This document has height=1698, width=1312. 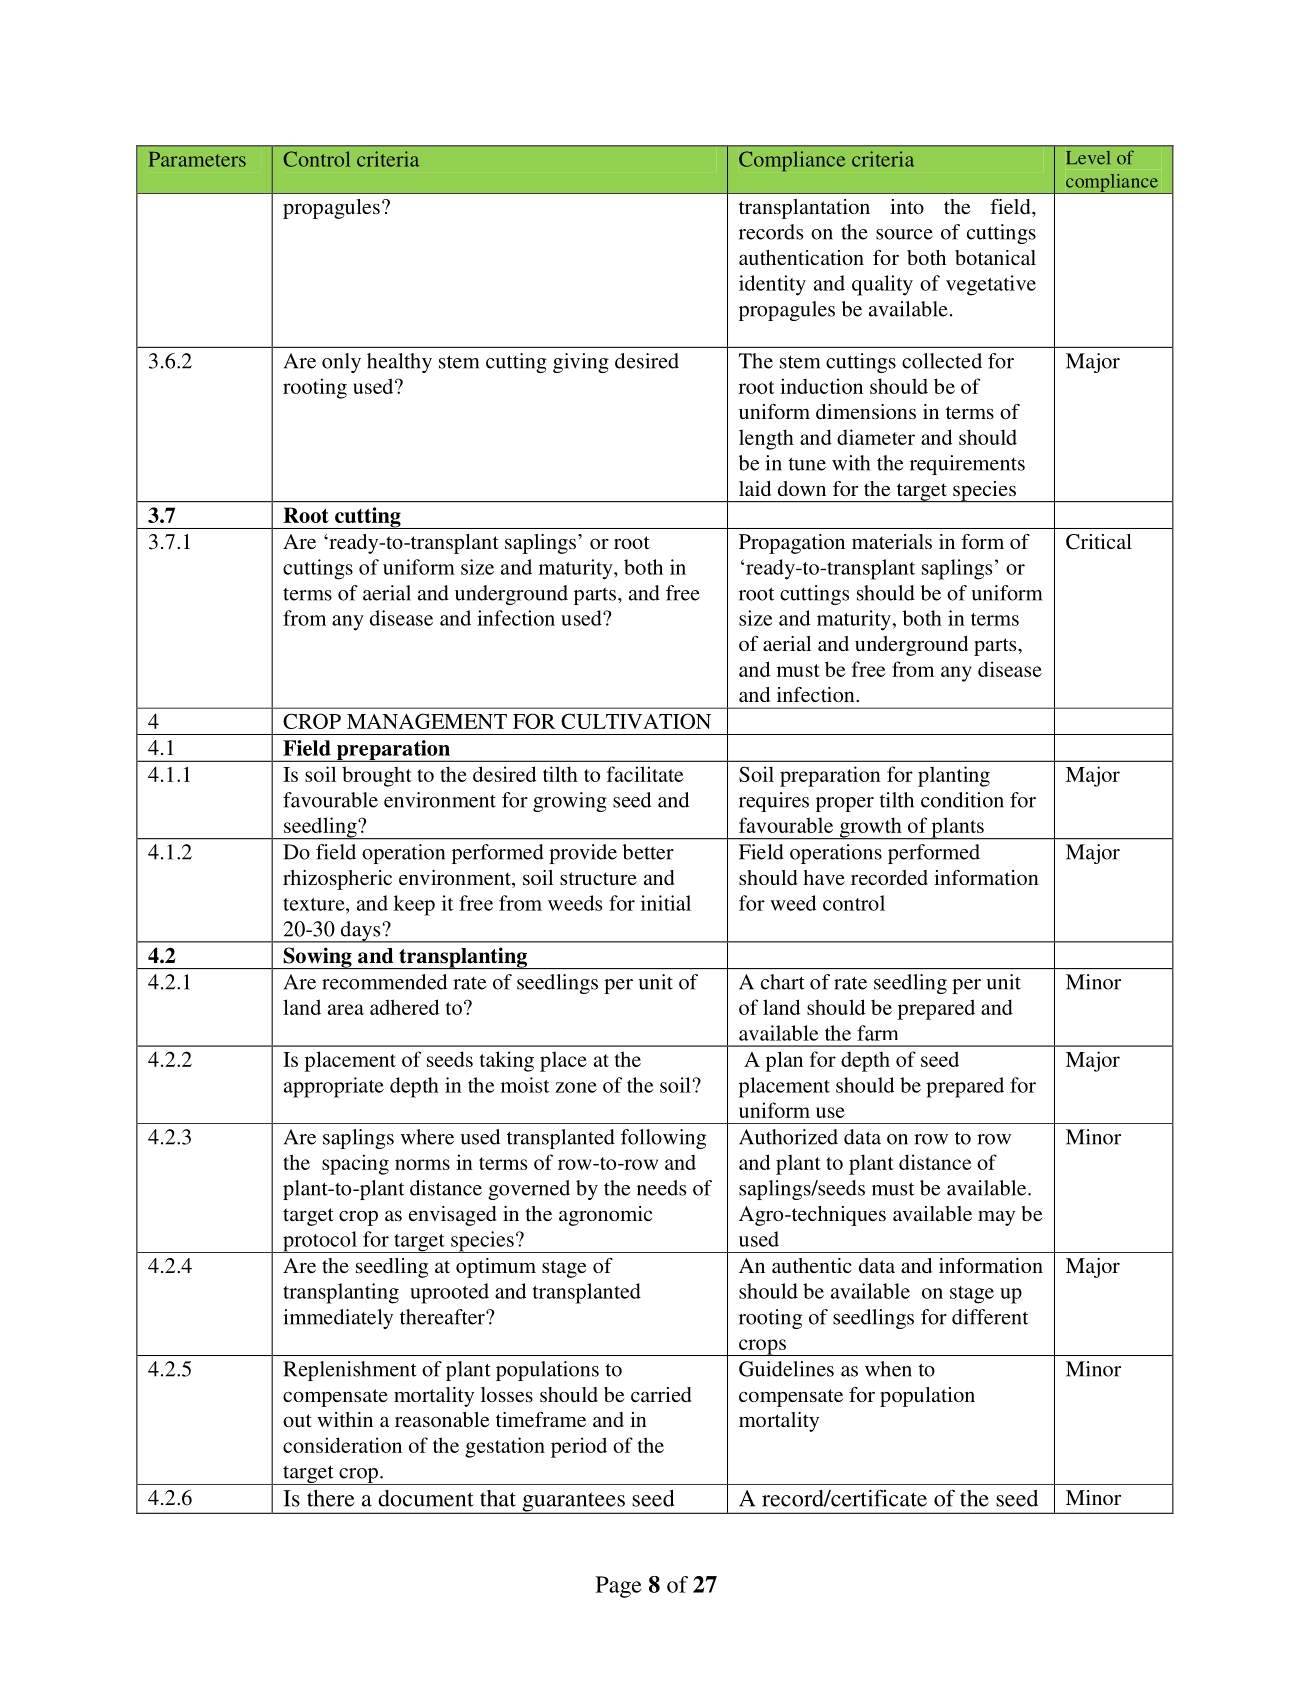 What do you see at coordinates (197, 159) in the document?
I see `Parameters` at bounding box center [197, 159].
